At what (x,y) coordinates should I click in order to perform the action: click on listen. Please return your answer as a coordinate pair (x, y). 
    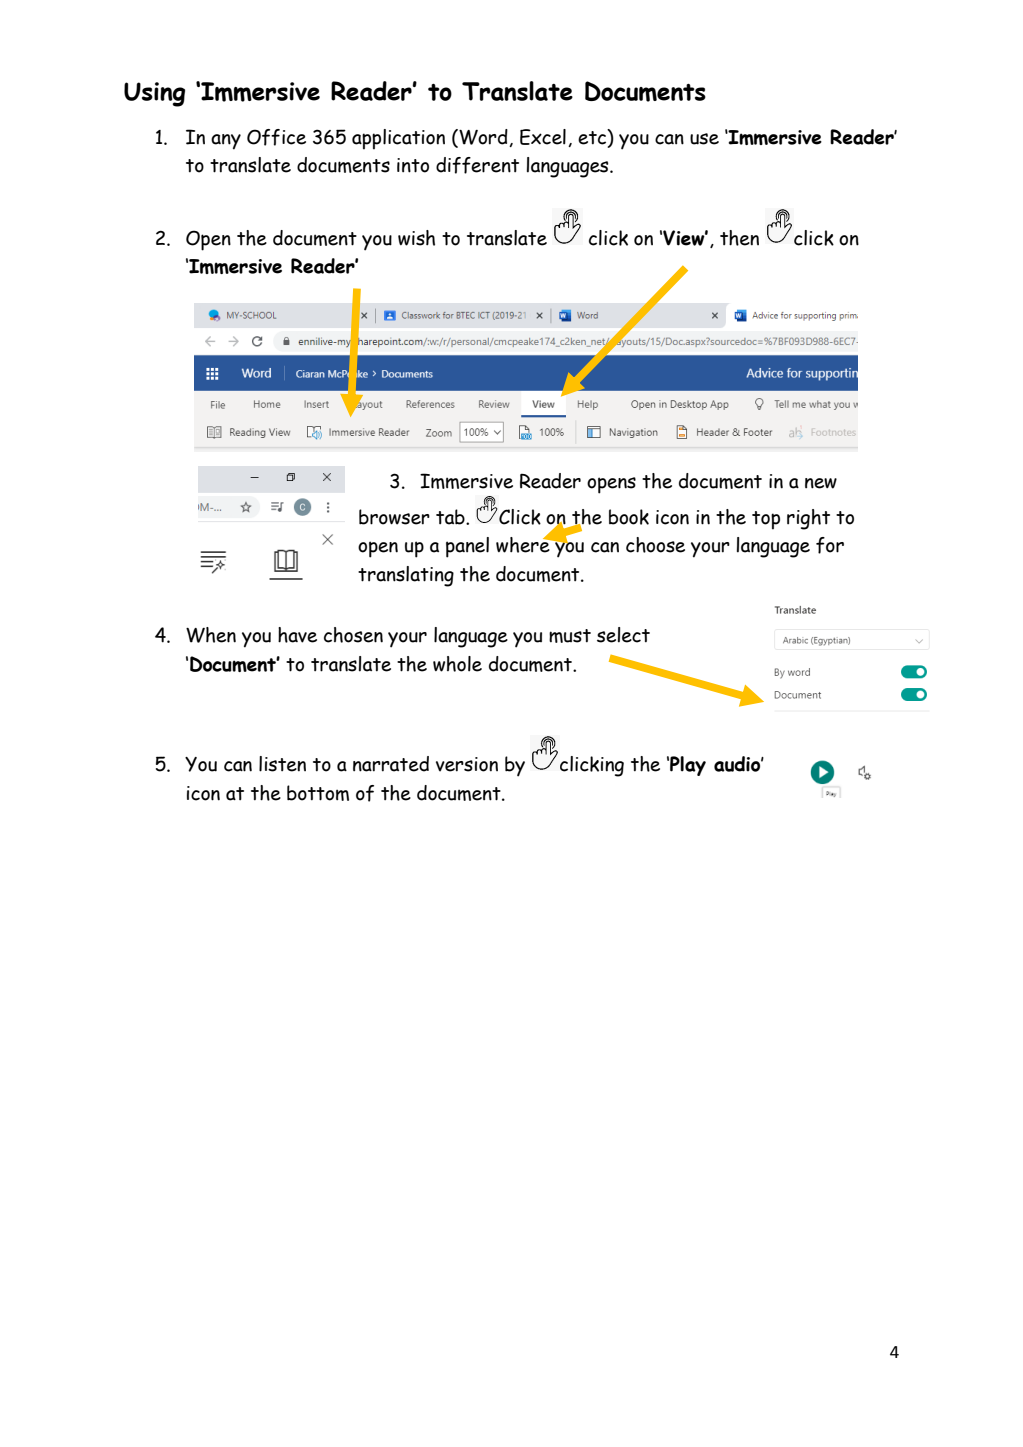
    Looking at the image, I should click on (282, 764).
